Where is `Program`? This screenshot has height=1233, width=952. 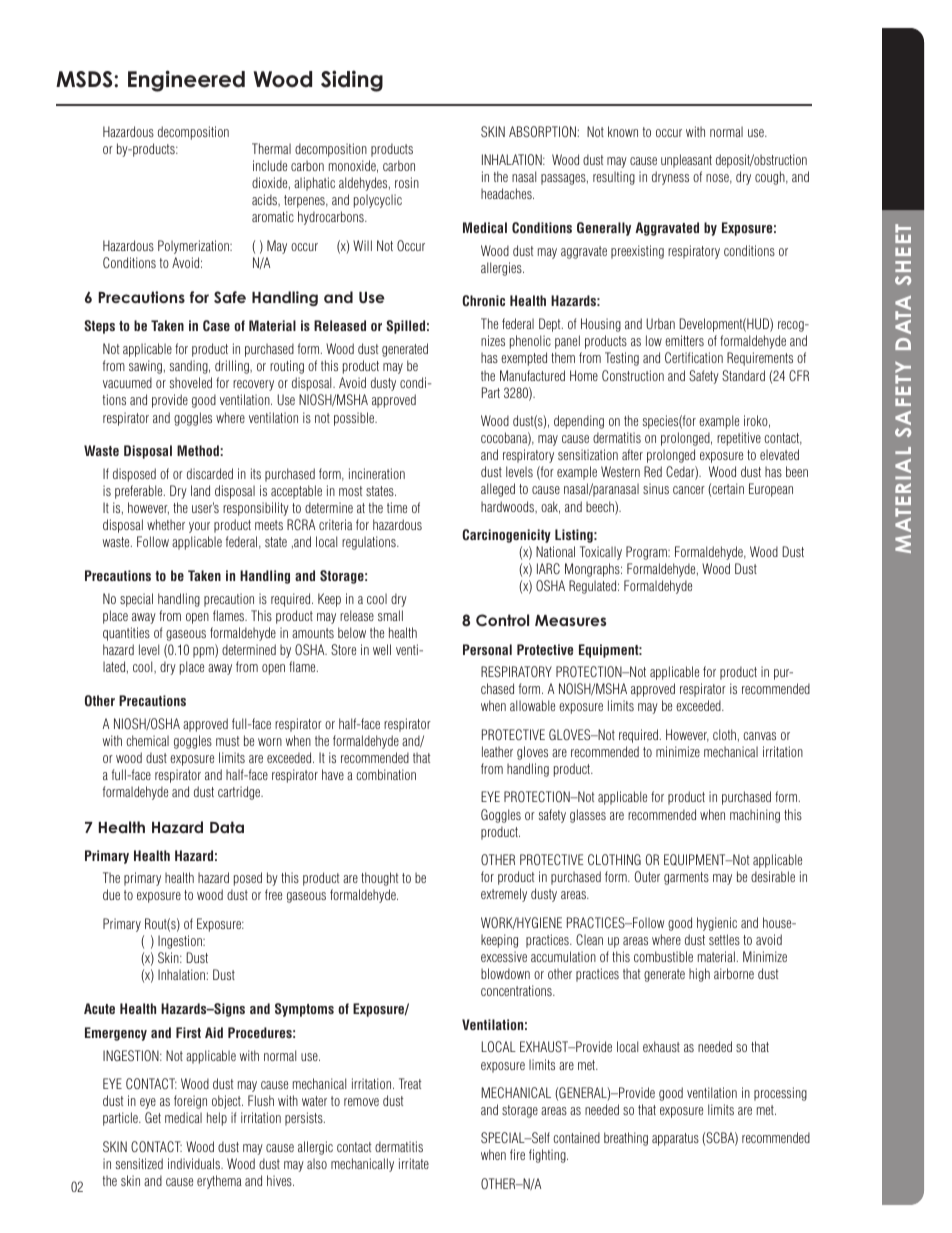 Program is located at coordinates (647, 553).
